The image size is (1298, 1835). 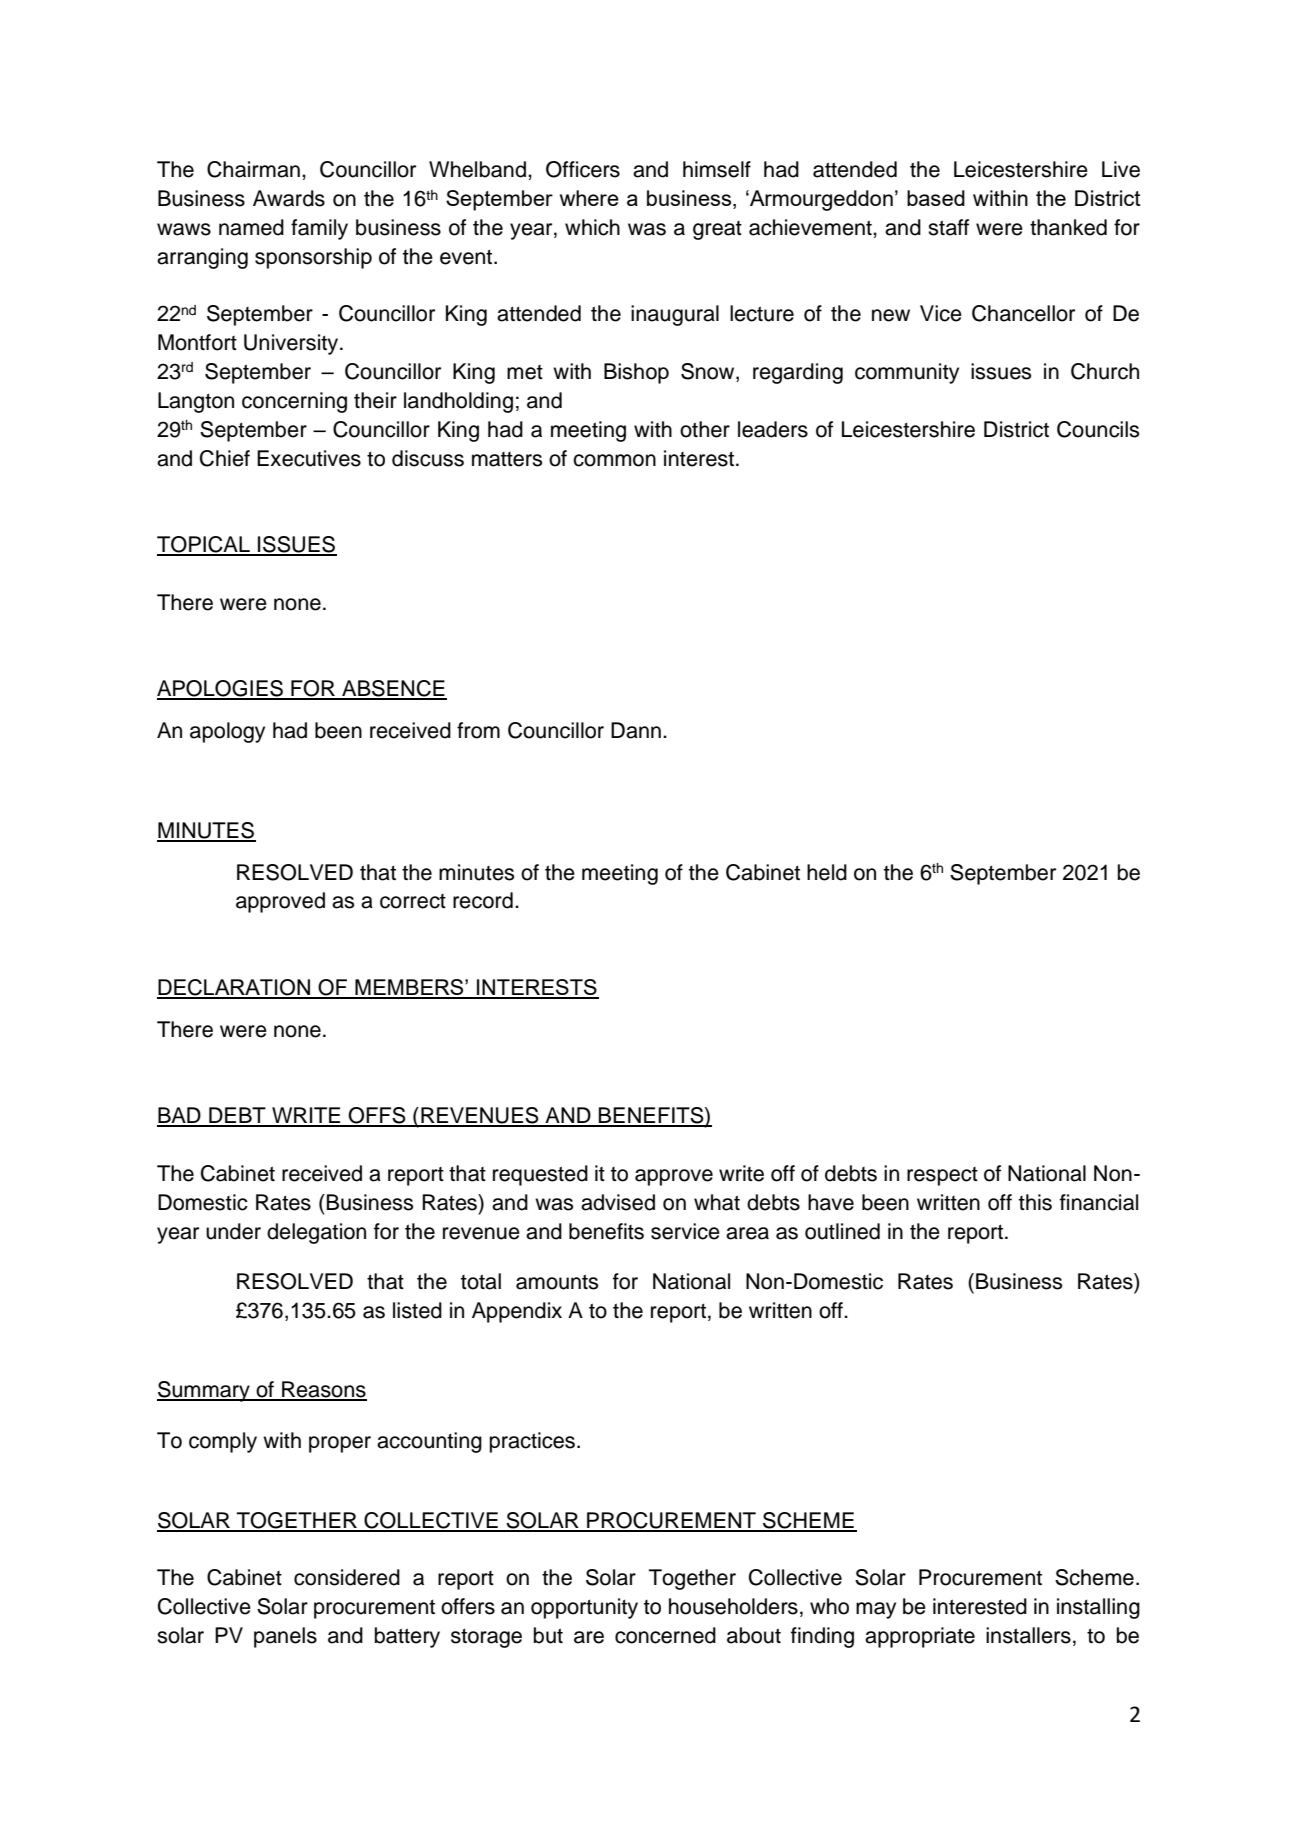 What do you see at coordinates (948, 227) in the screenshot?
I see `staff` at bounding box center [948, 227].
